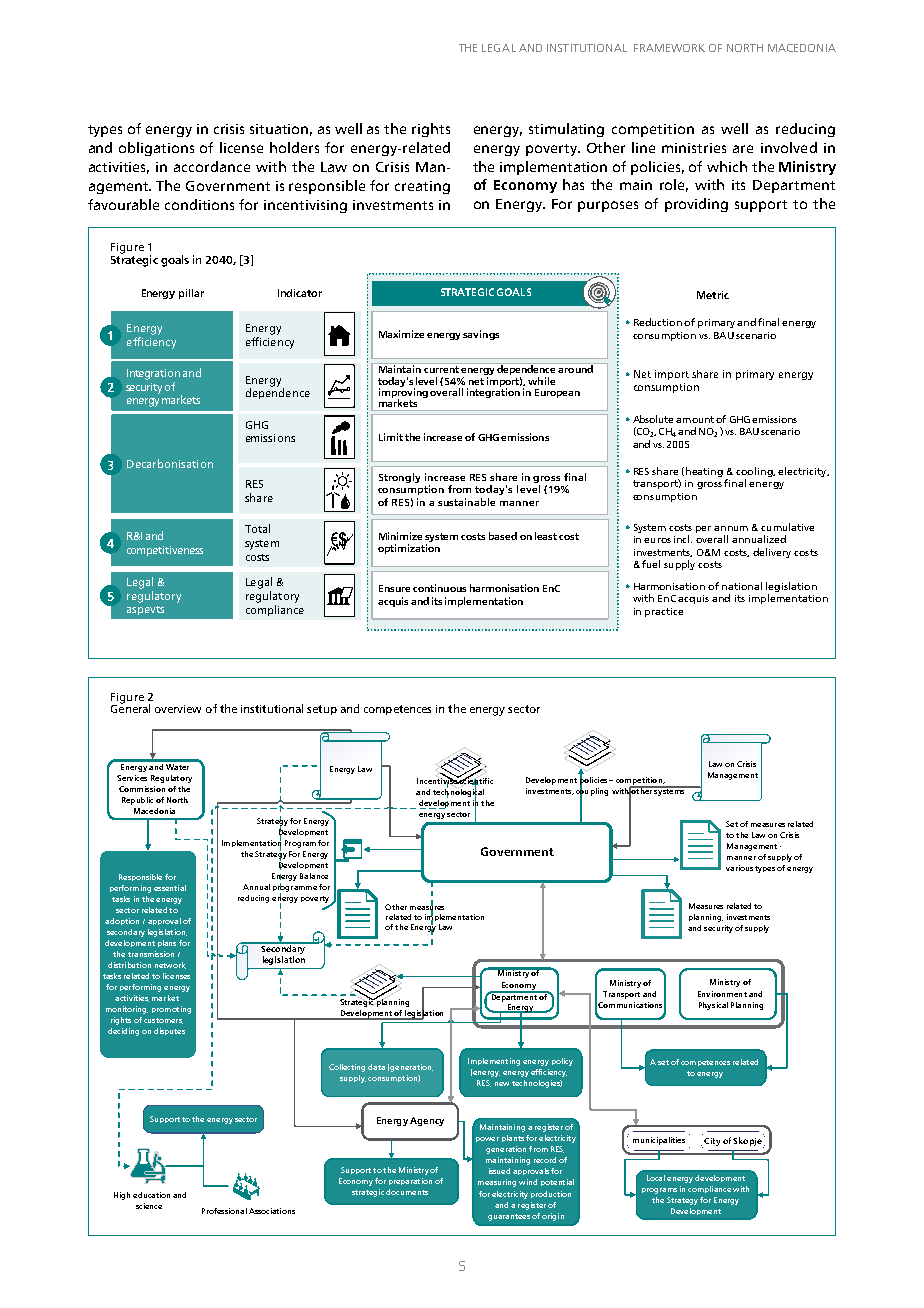 This screenshot has width=924, height=1308. I want to click on continuous, so click(439, 588).
